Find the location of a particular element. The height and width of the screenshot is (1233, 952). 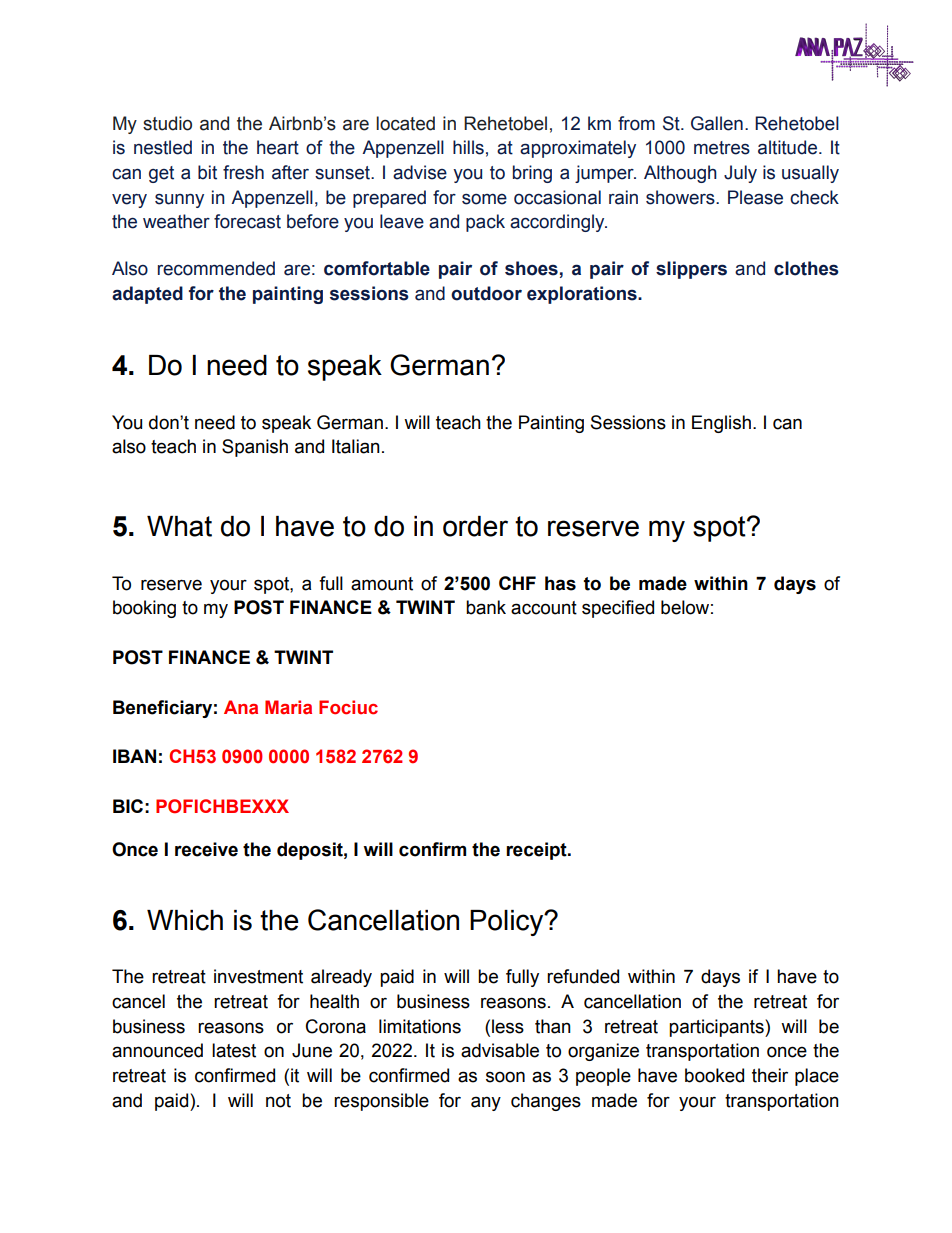

metres is located at coordinates (722, 148).
